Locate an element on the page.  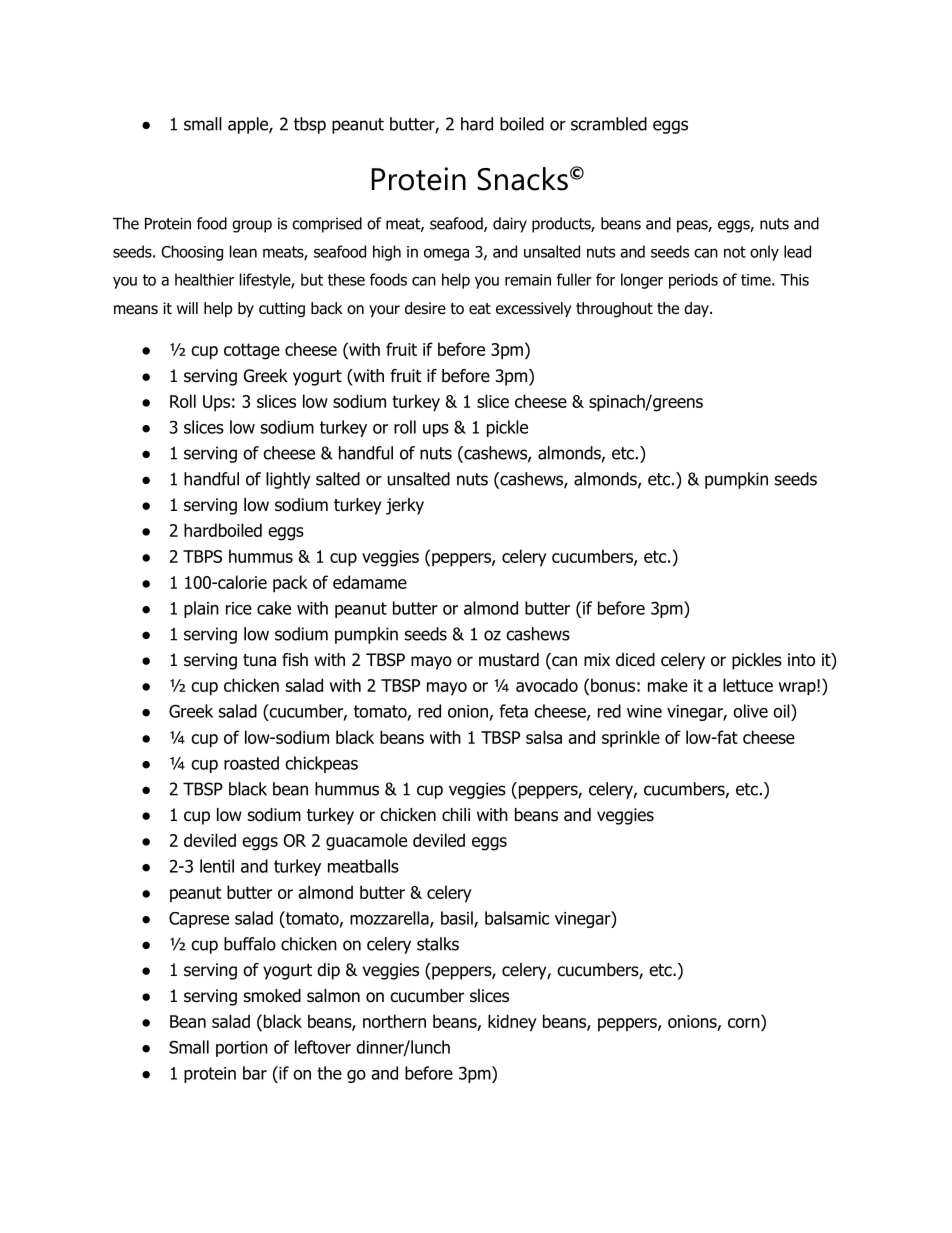
northern is located at coordinates (394, 1021).
